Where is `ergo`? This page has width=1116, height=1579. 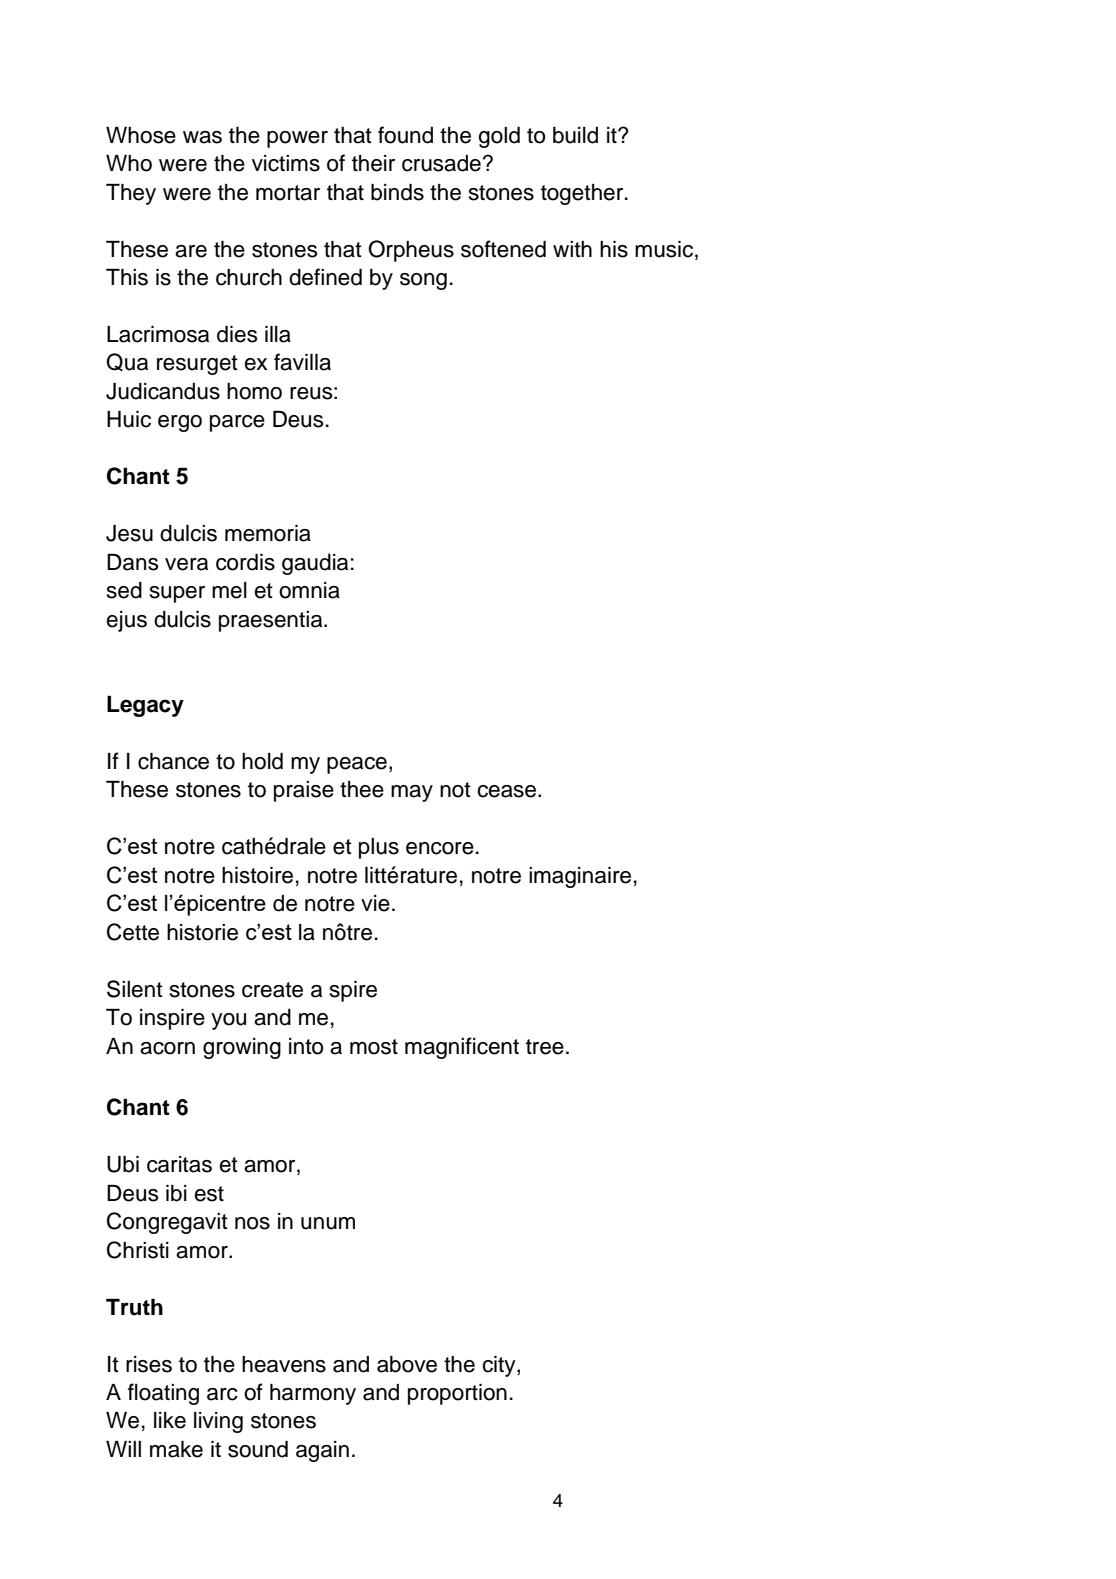 ergo is located at coordinates (180, 423).
